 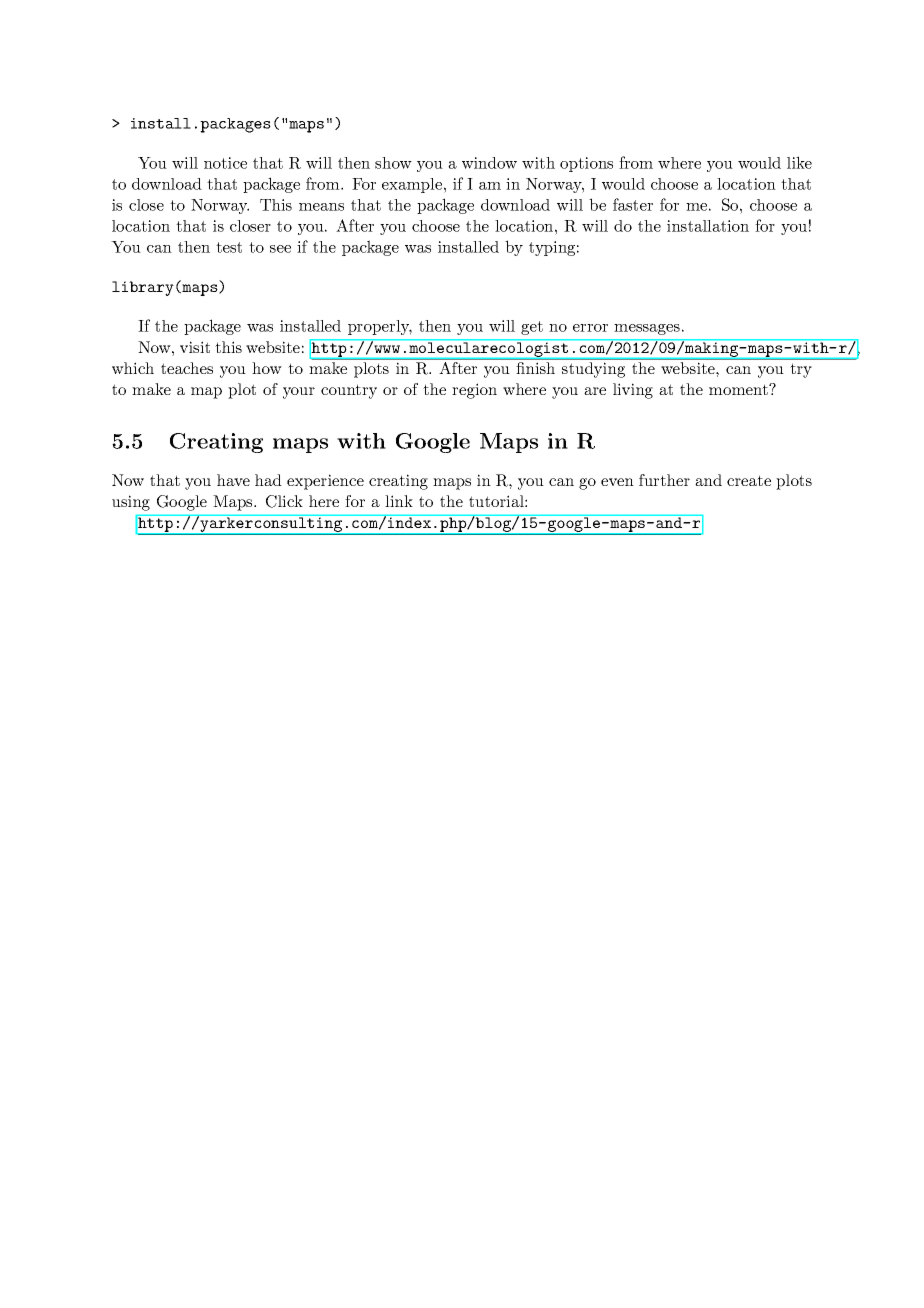 I want to click on visit, so click(x=195, y=347).
